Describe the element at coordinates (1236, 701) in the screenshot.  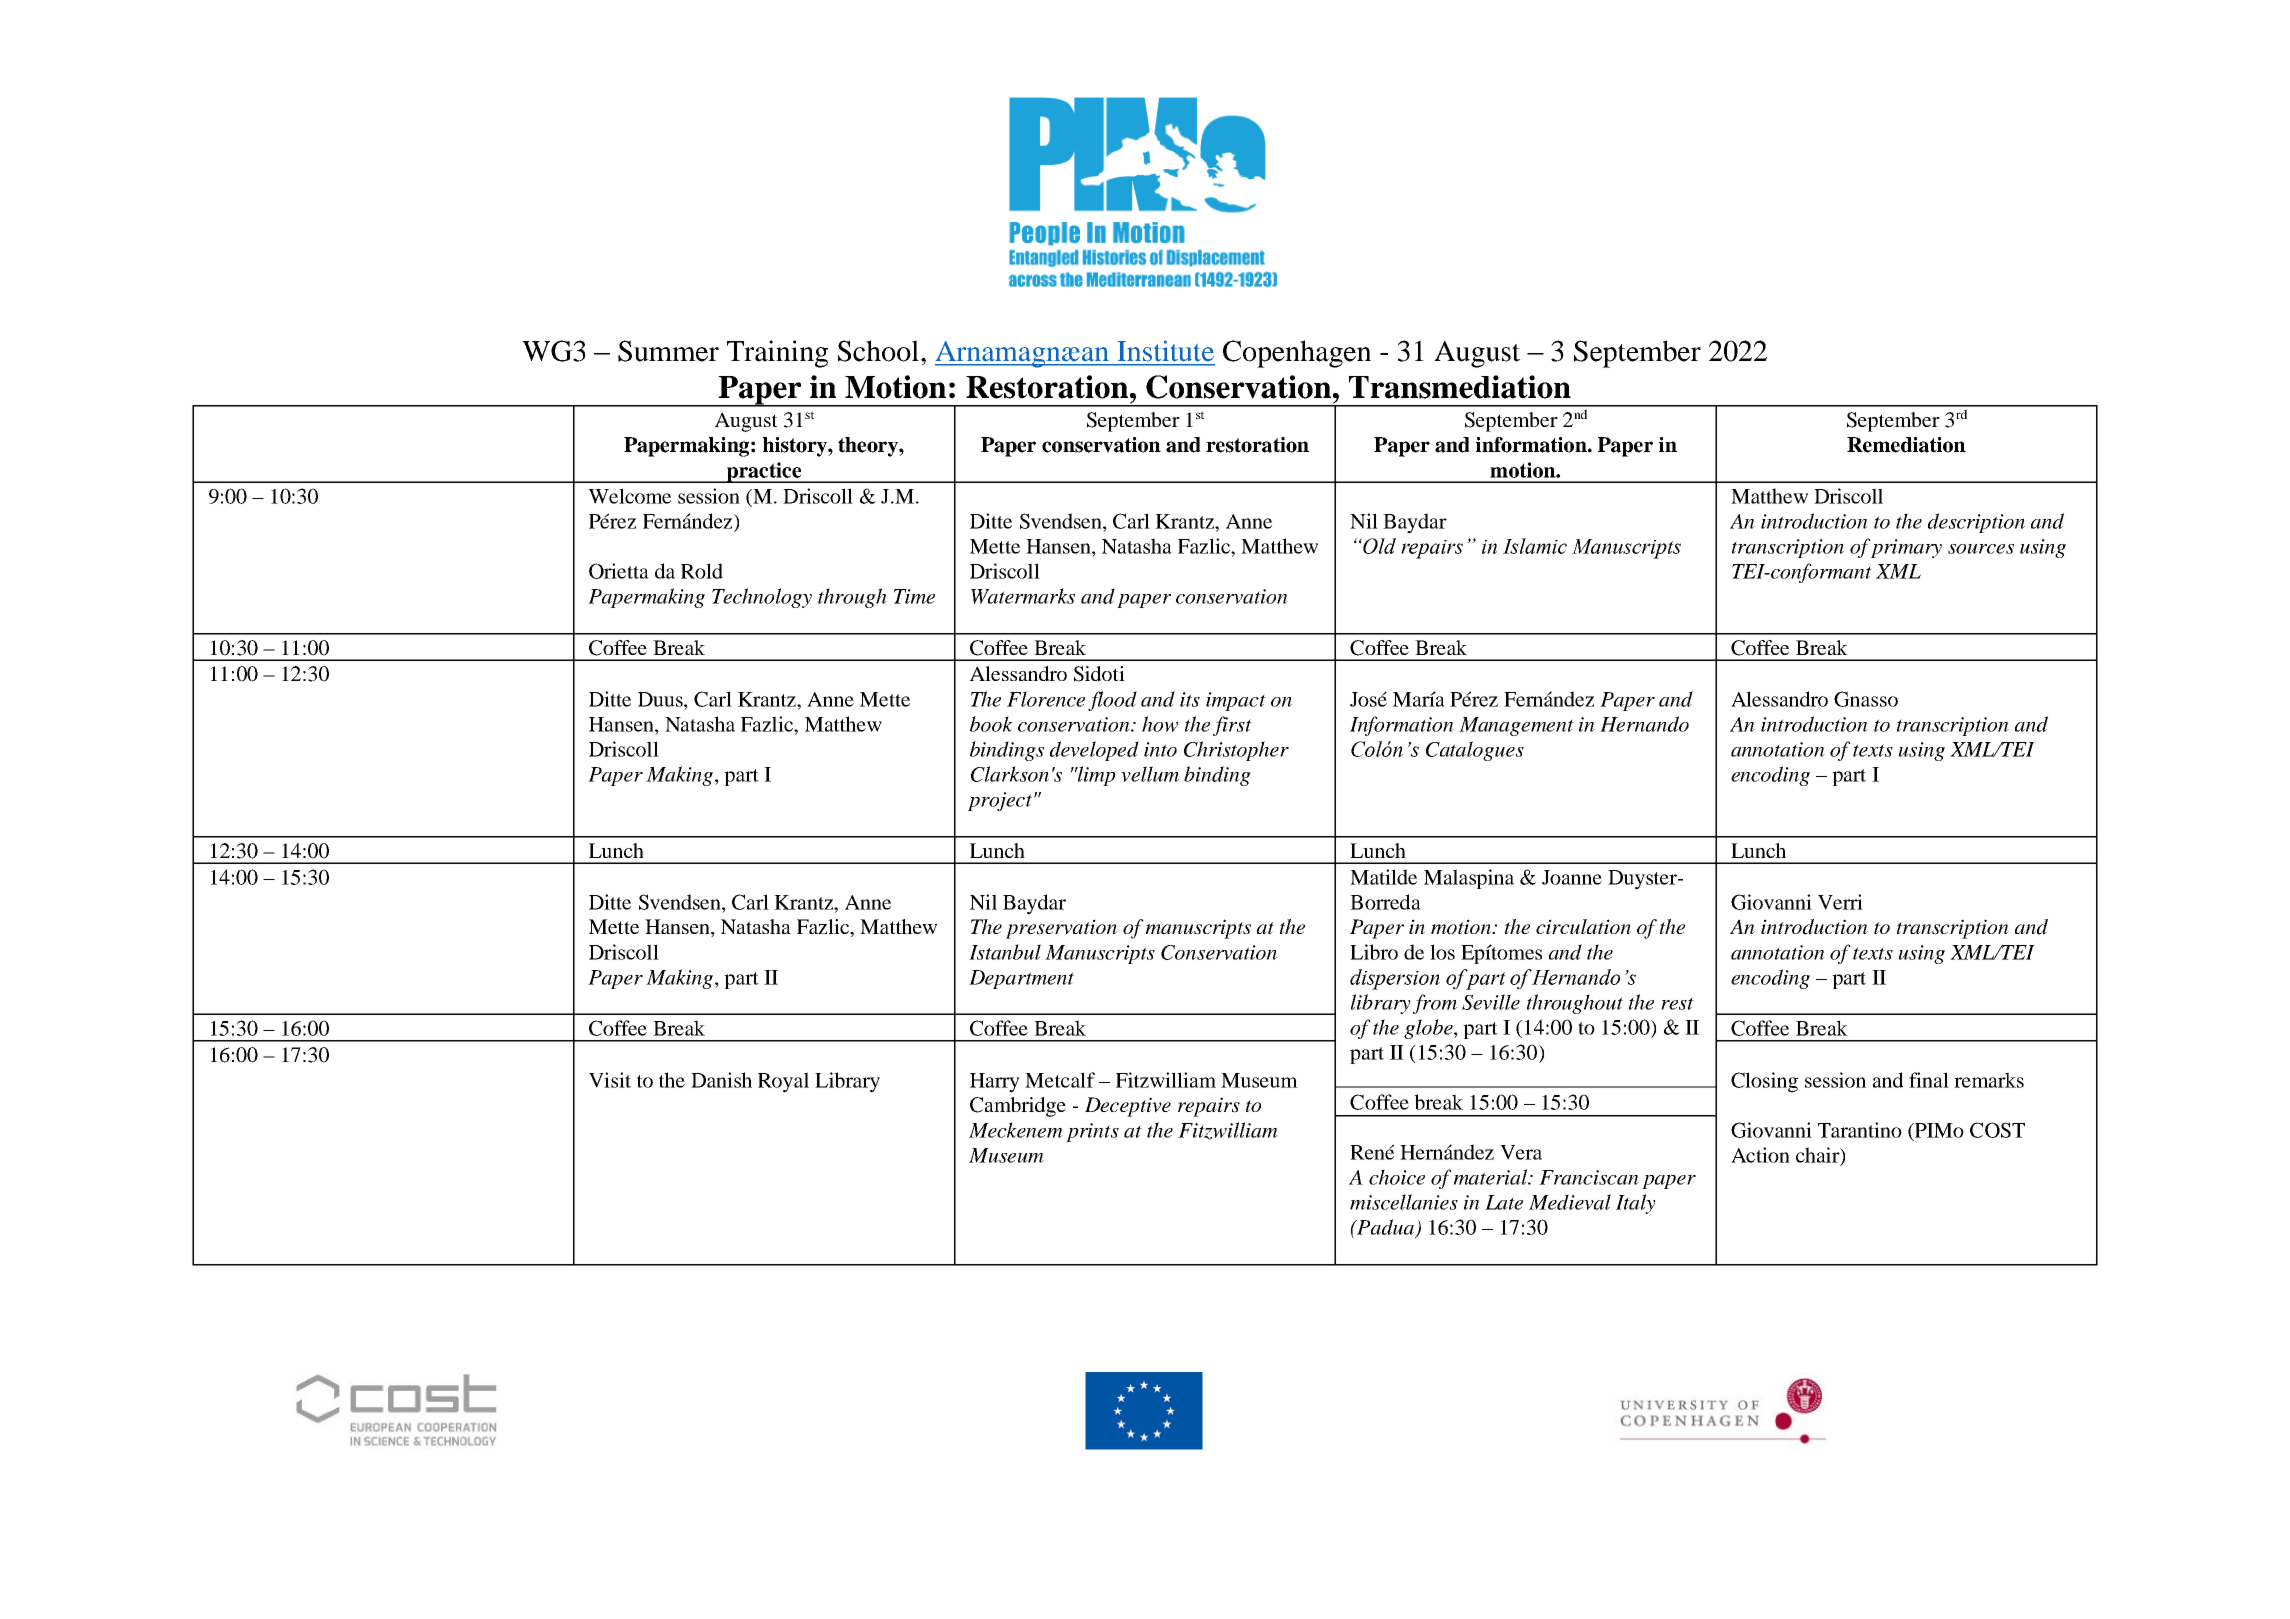
I see `impact` at that location.
